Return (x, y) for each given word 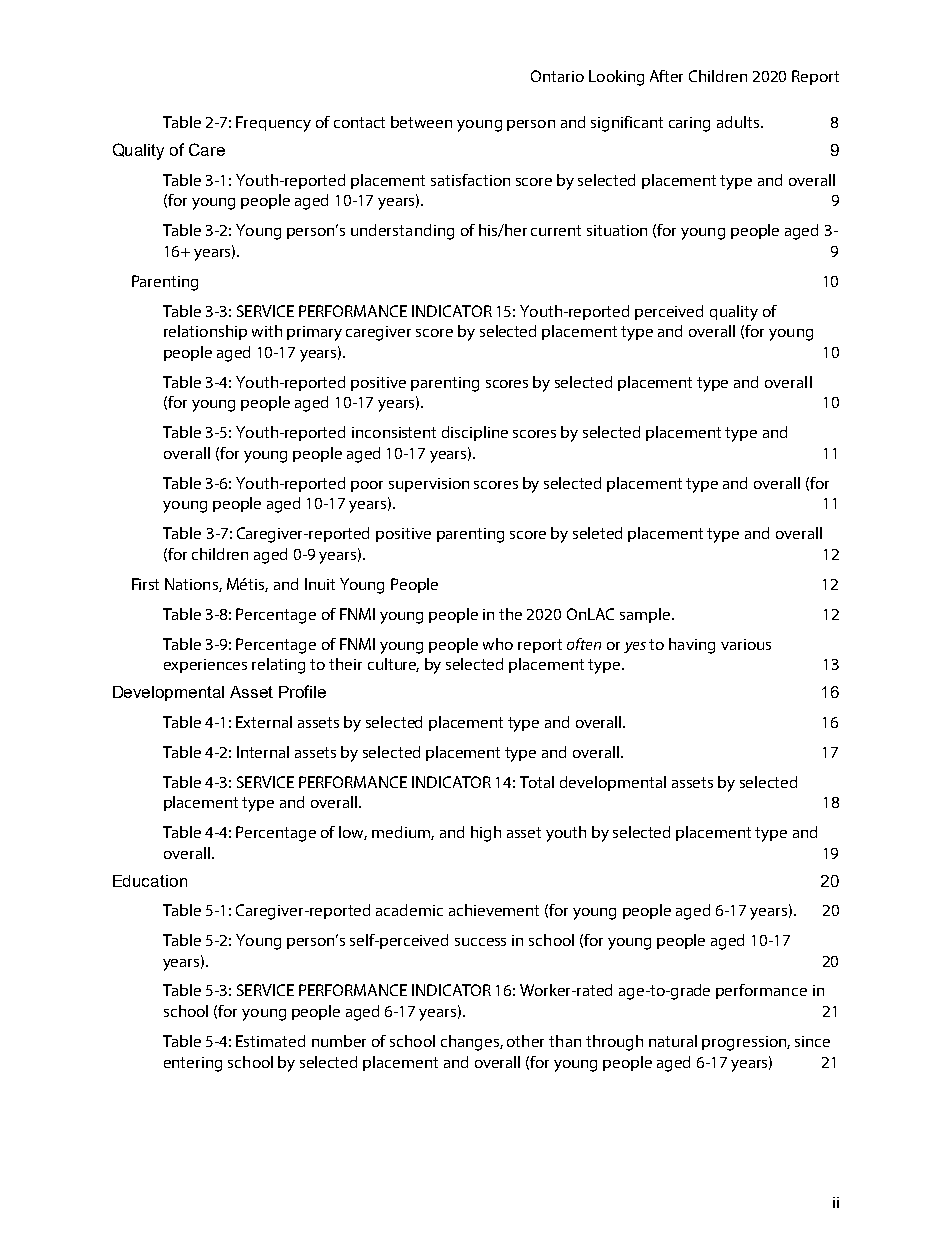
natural (673, 1041)
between (421, 122)
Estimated (270, 1041)
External (264, 722)
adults (739, 122)
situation (617, 230)
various (746, 644)
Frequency (273, 124)
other (525, 1041)
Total (537, 782)
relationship (205, 332)
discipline (475, 433)
